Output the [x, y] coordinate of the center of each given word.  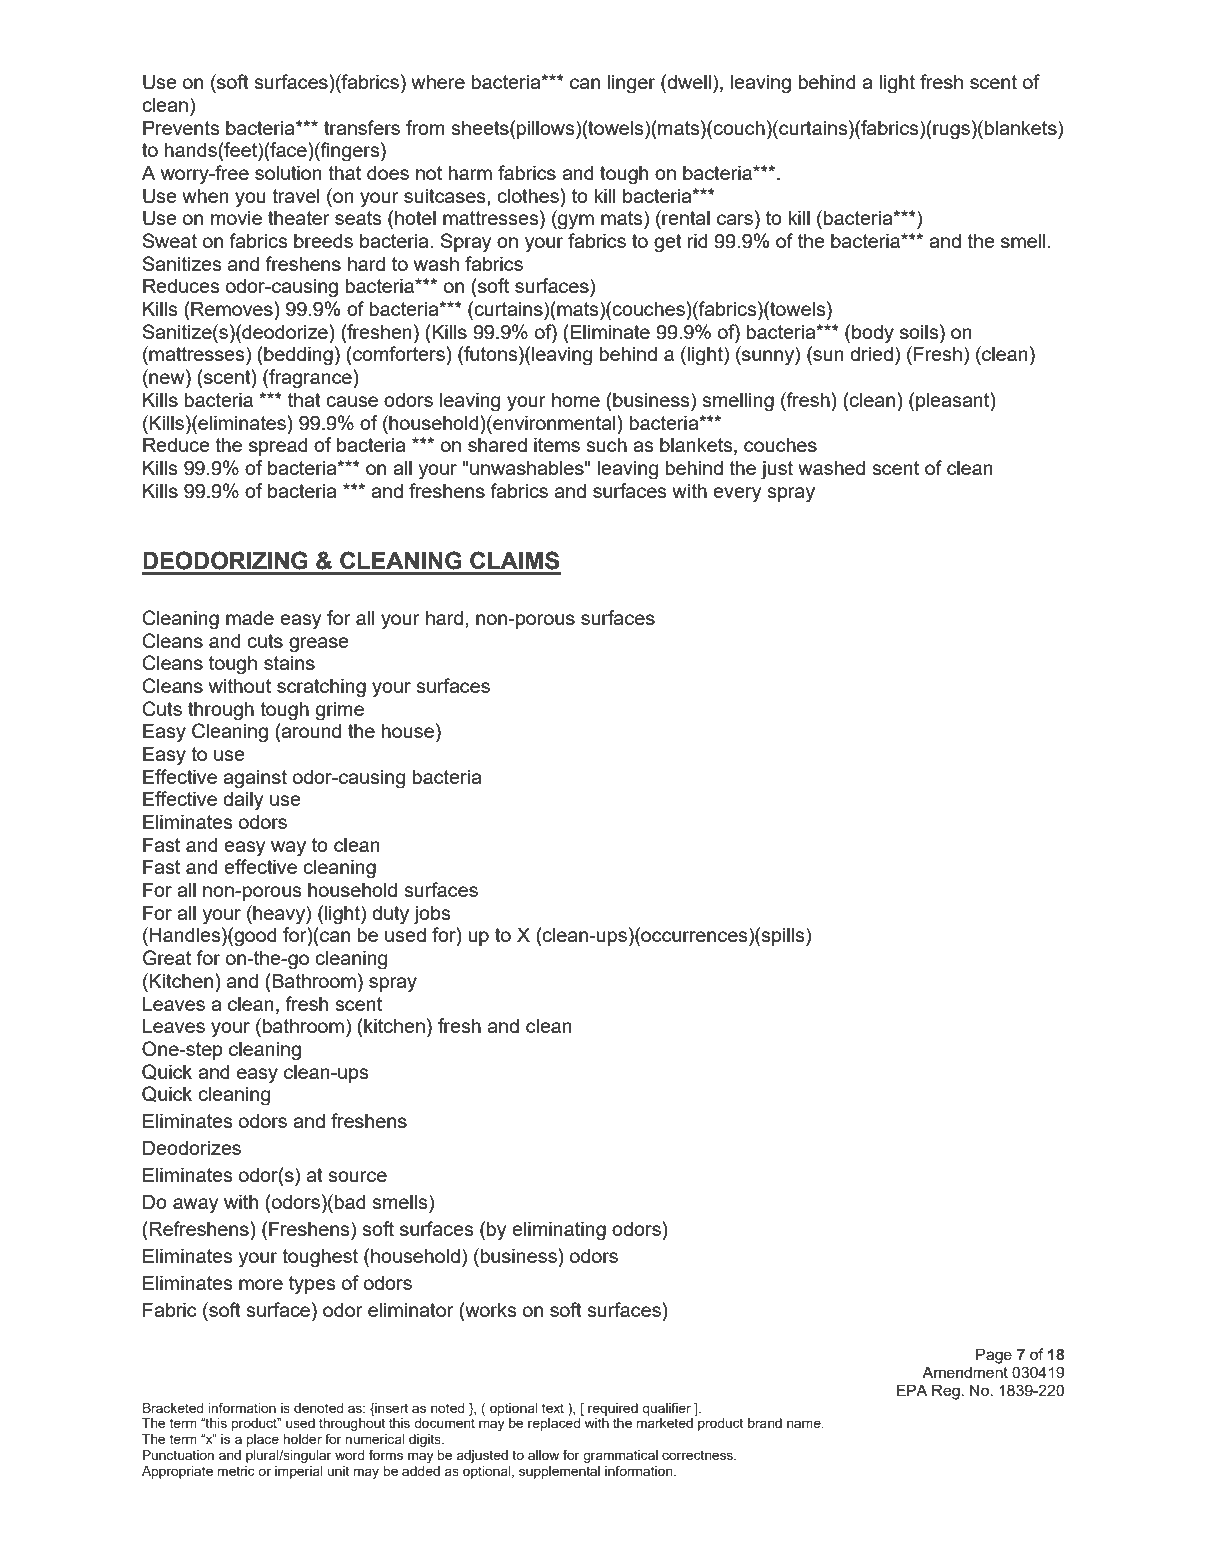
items [557, 444]
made [250, 617]
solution [288, 172]
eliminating [559, 1231]
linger [631, 84]
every [737, 495]
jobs [432, 915]
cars [735, 219]
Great [167, 958]
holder [303, 1439]
